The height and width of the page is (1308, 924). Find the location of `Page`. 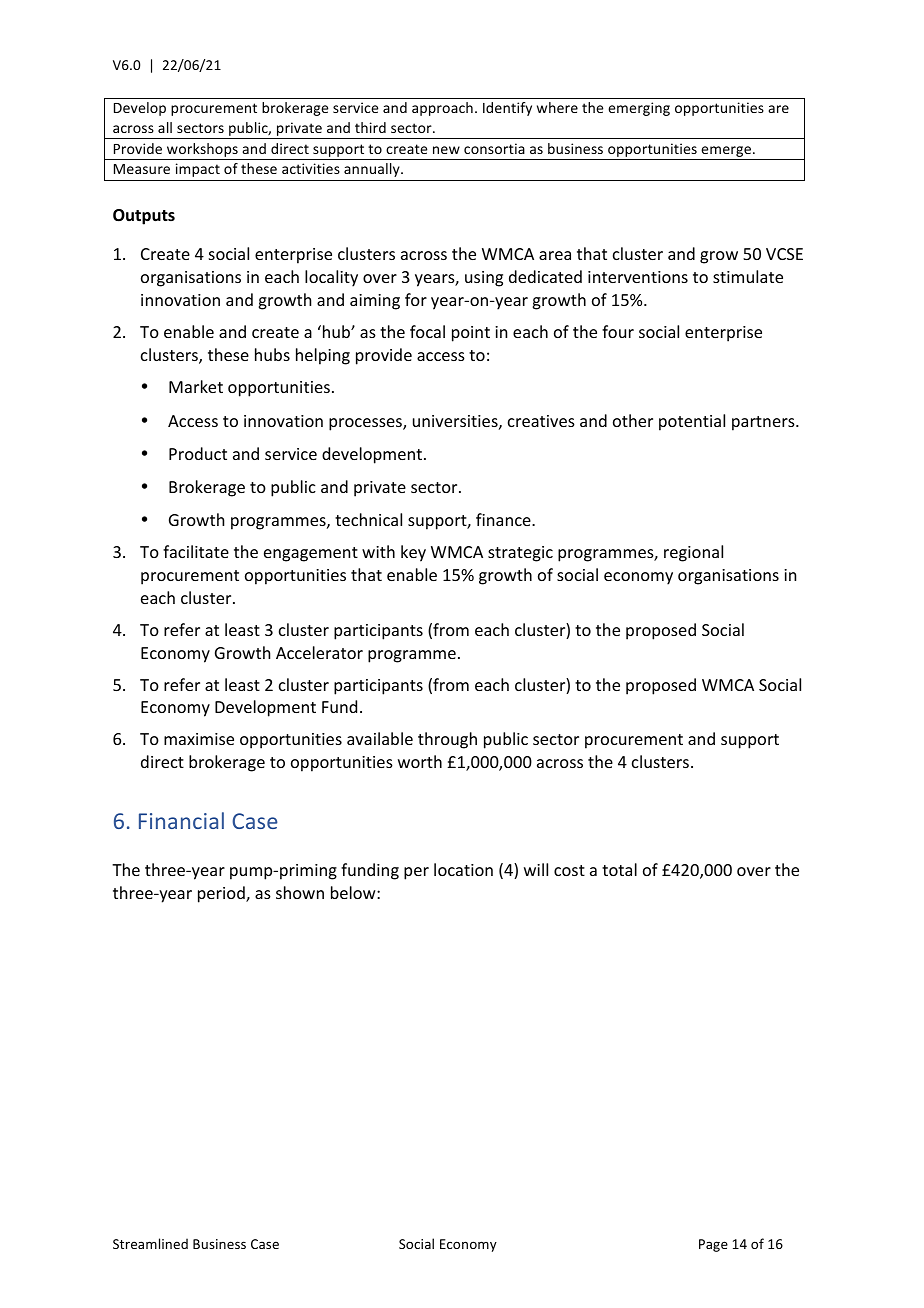

Page is located at coordinates (713, 1245).
